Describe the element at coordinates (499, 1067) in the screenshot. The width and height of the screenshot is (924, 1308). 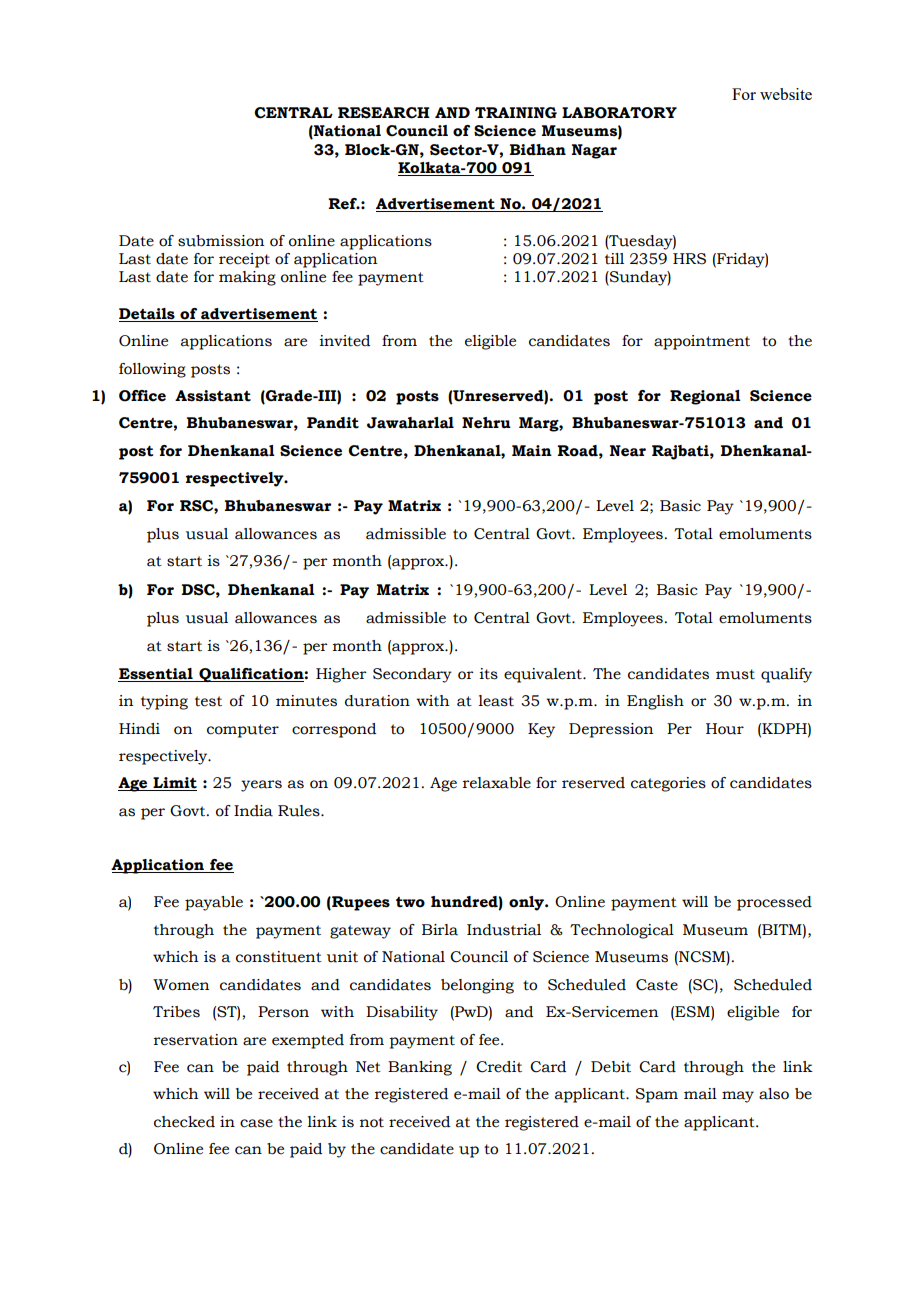
I see `Credit` at that location.
